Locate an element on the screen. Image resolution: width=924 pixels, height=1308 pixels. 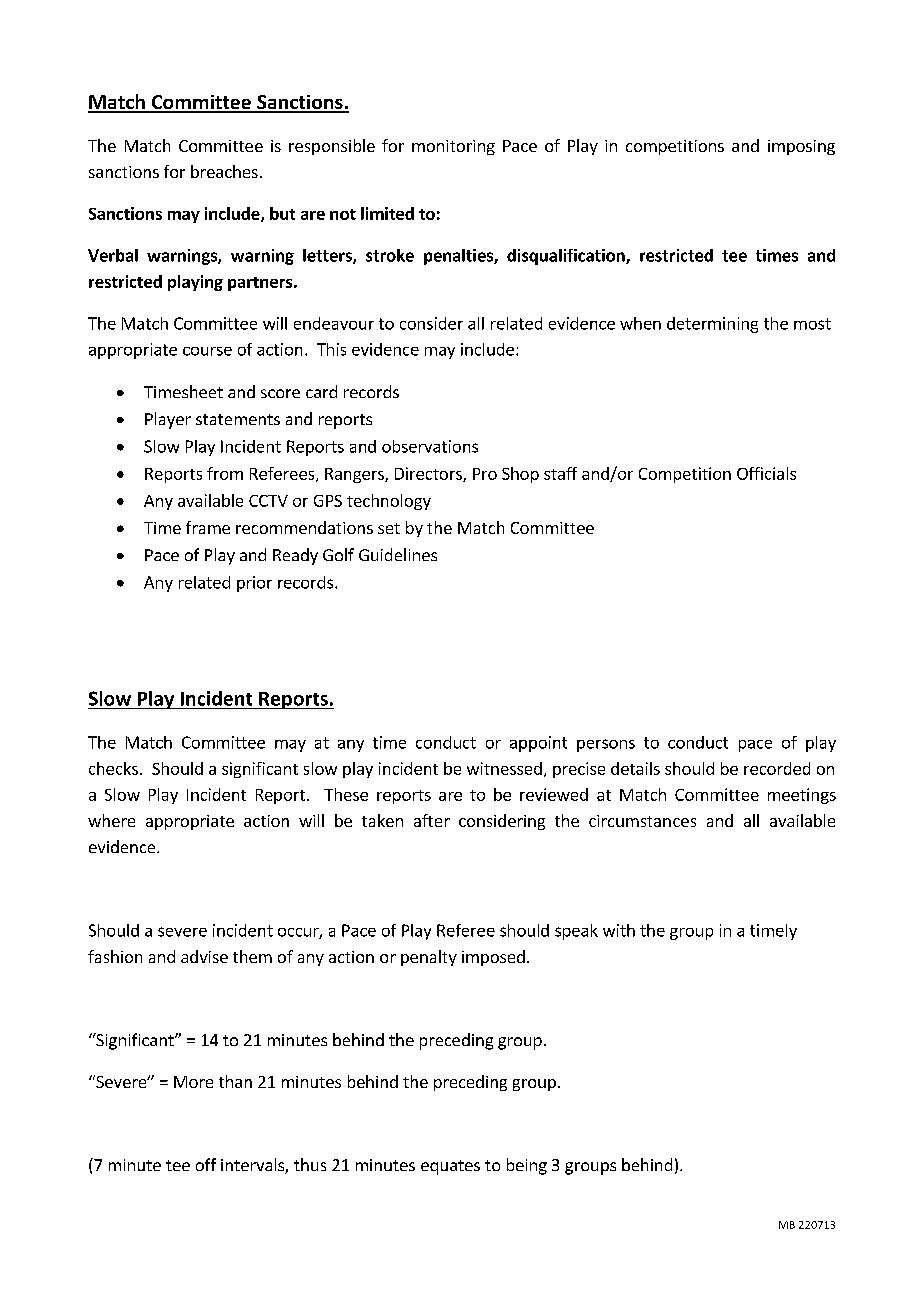
imposing is located at coordinates (801, 147).
